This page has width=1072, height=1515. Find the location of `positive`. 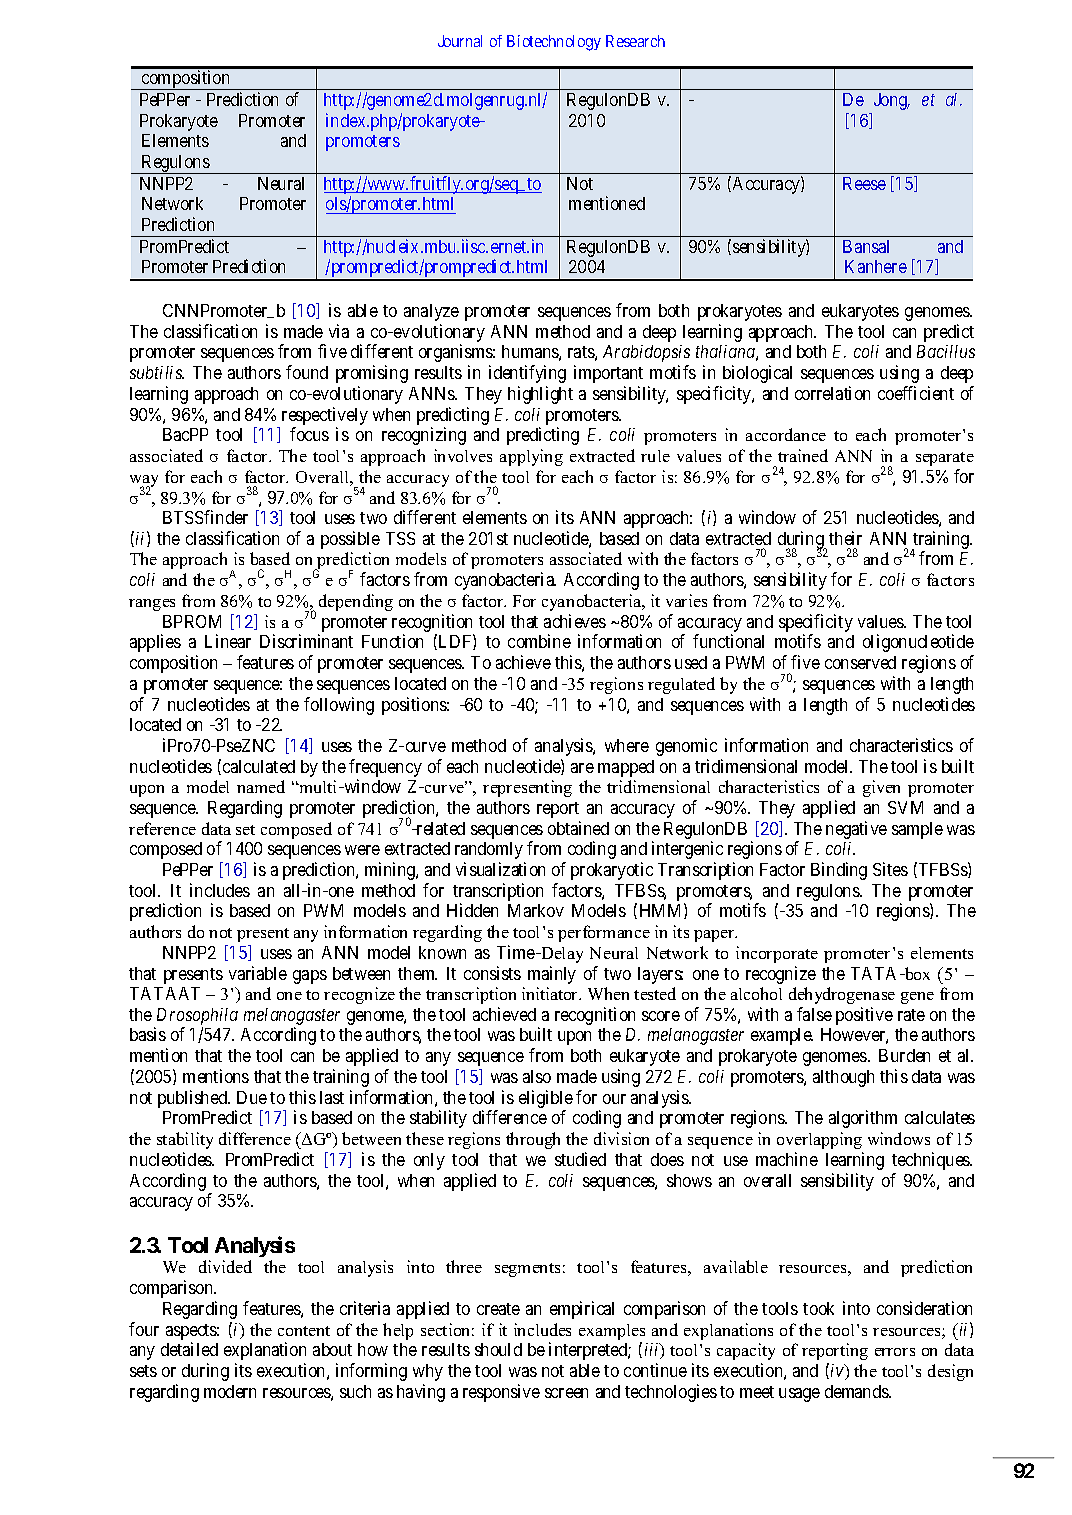

positive is located at coordinates (864, 1016).
